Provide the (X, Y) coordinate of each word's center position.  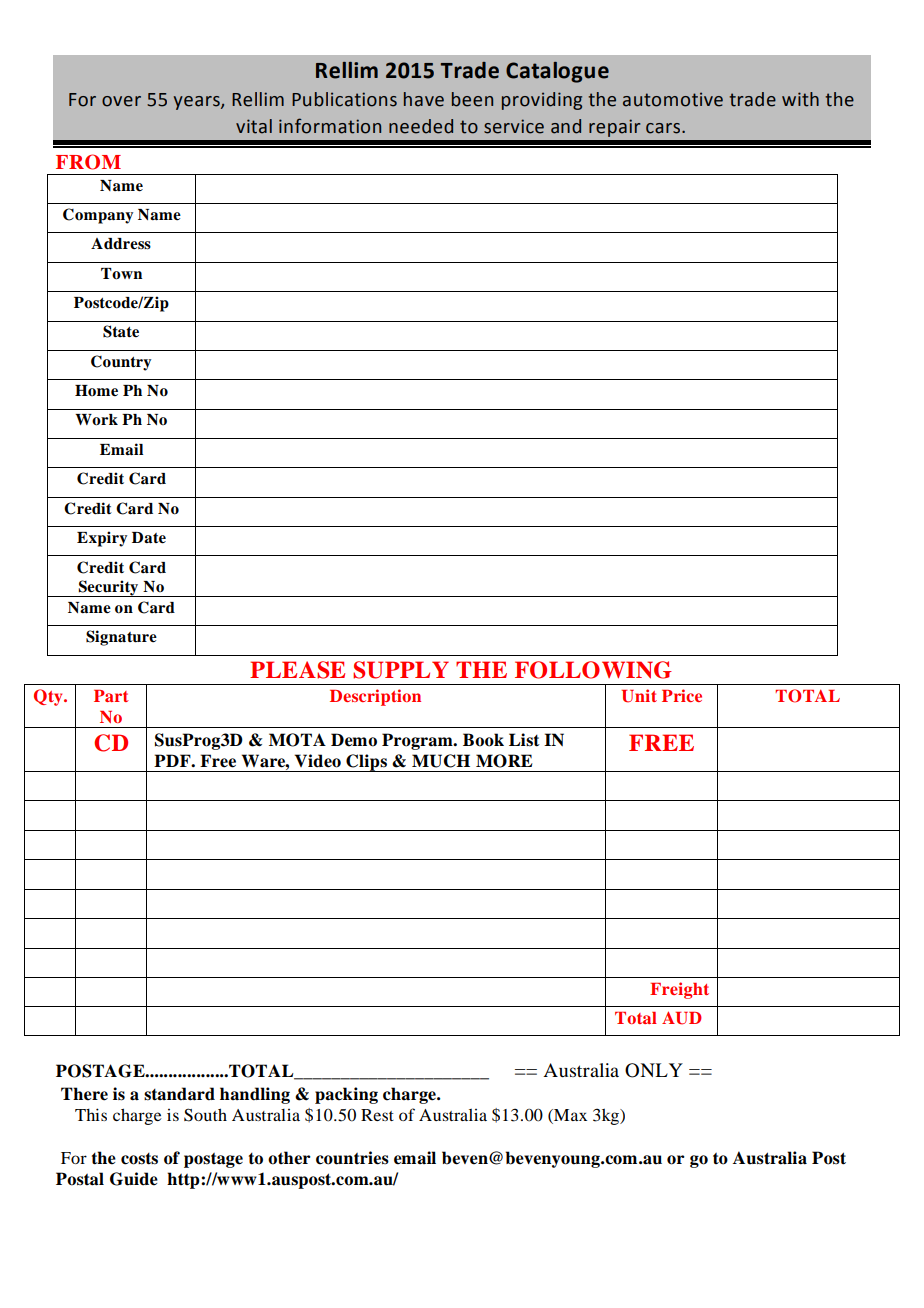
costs (139, 1159)
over (121, 101)
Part (111, 696)
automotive (673, 99)
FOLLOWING (593, 670)
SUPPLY (401, 670)
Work (96, 420)
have (424, 99)
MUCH (441, 761)
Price (682, 695)
